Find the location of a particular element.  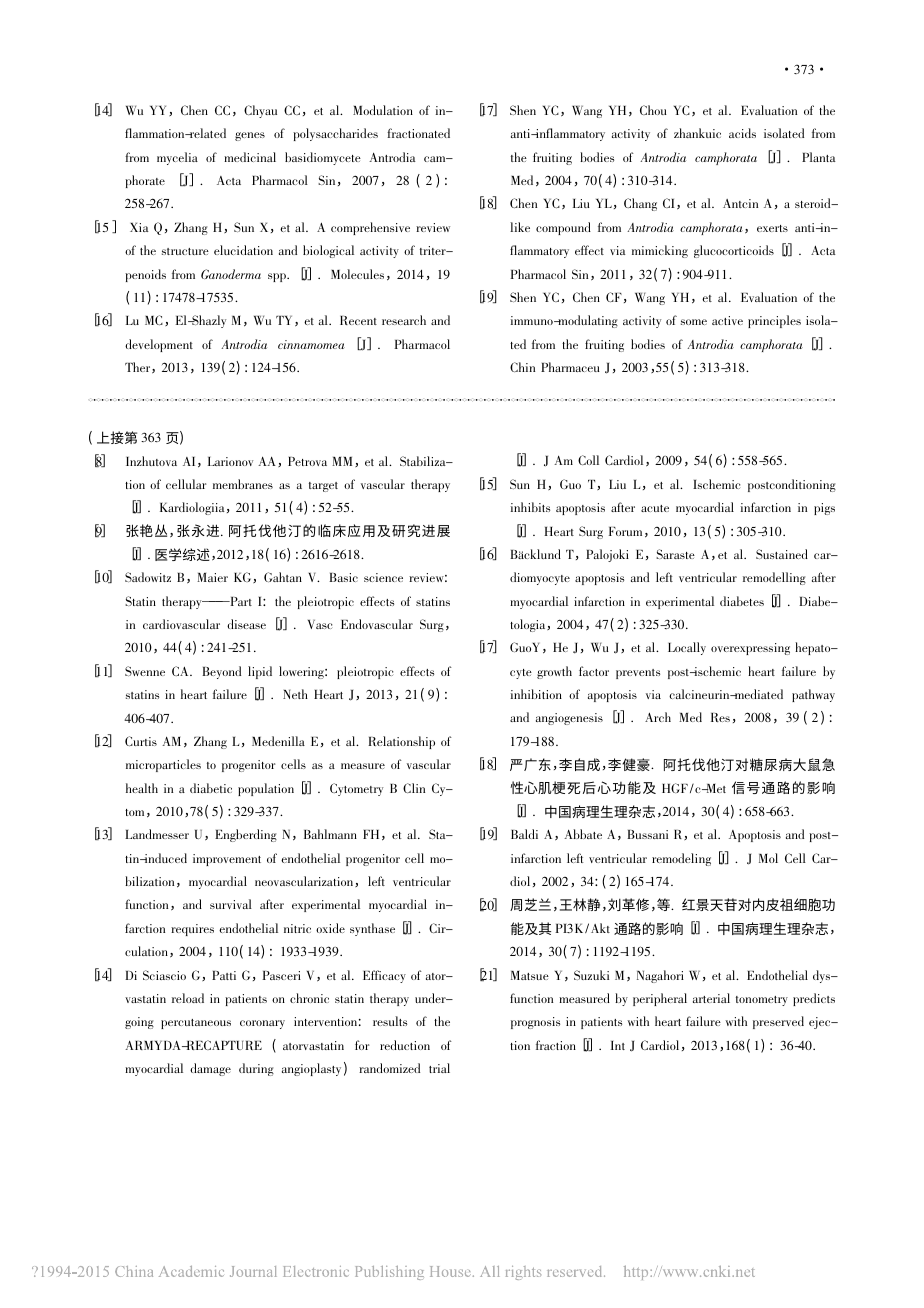

acids is located at coordinates (742, 133).
